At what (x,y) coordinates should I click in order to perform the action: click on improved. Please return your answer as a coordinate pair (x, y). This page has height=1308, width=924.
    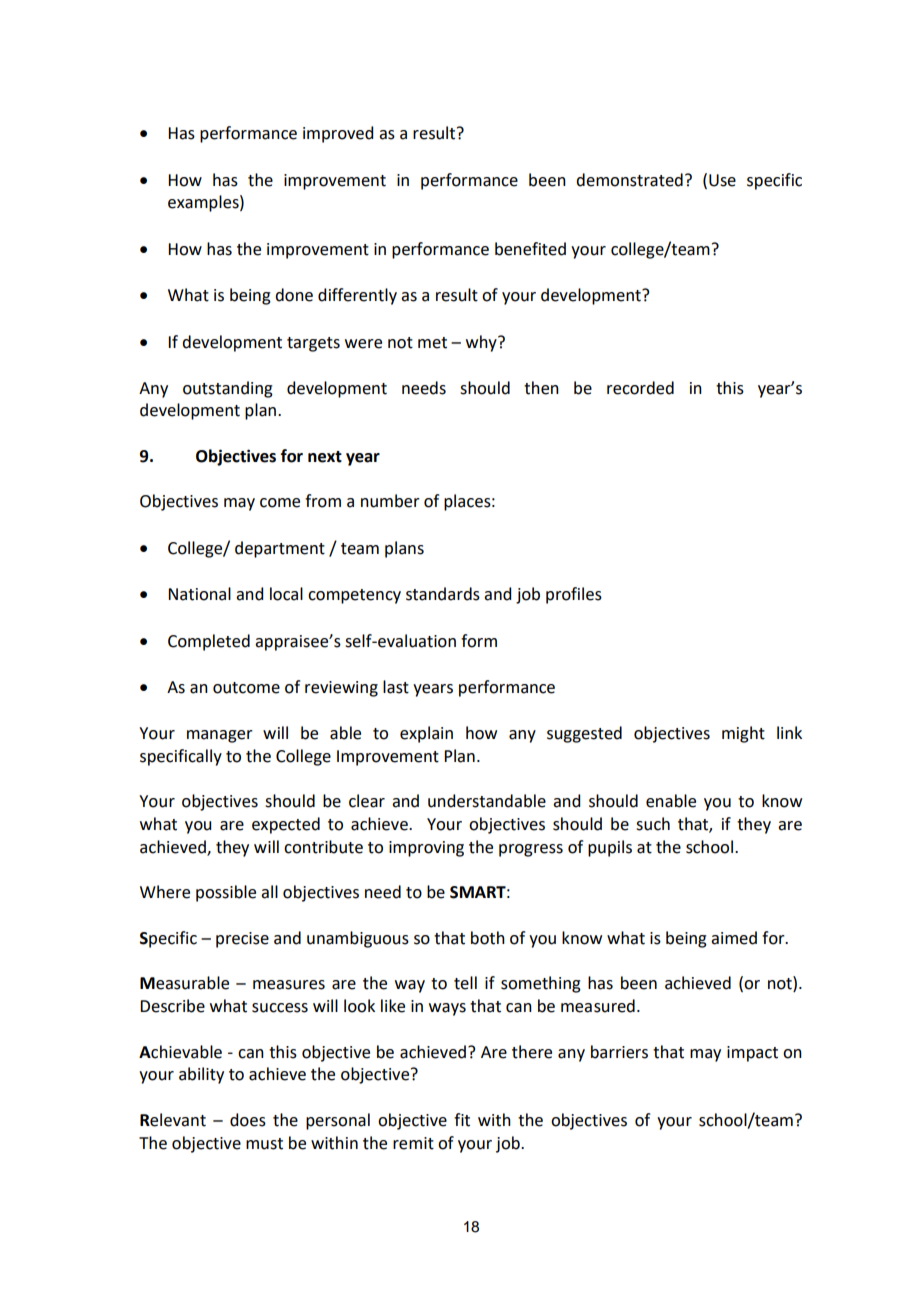
    Looking at the image, I should click on (338, 134).
